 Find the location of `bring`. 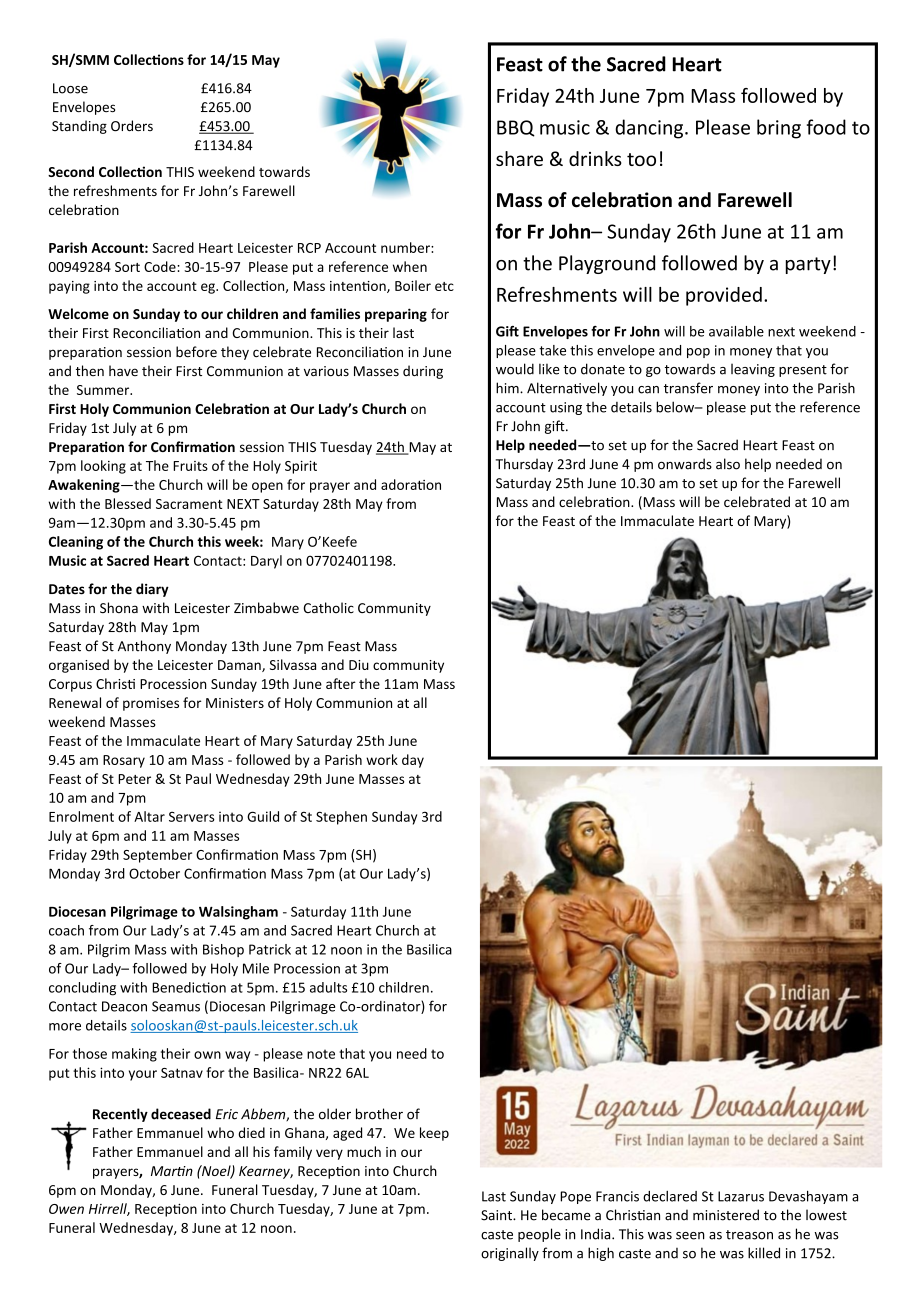

bring is located at coordinates (779, 129).
